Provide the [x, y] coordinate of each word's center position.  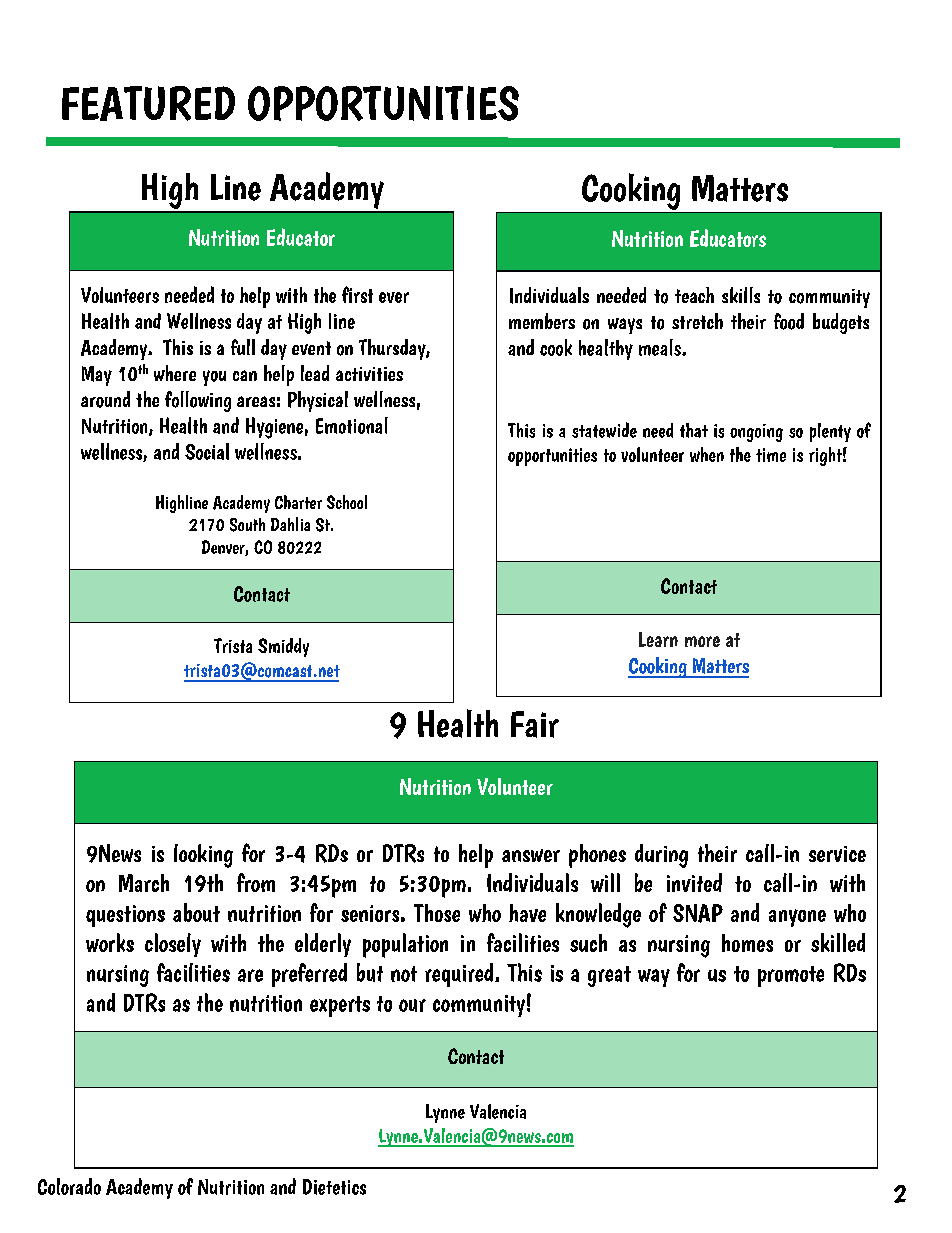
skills [741, 295]
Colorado [69, 1186]
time [771, 455]
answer [531, 855]
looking [203, 856]
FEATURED [148, 103]
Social [207, 451]
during [661, 856]
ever [394, 297]
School [347, 502]
